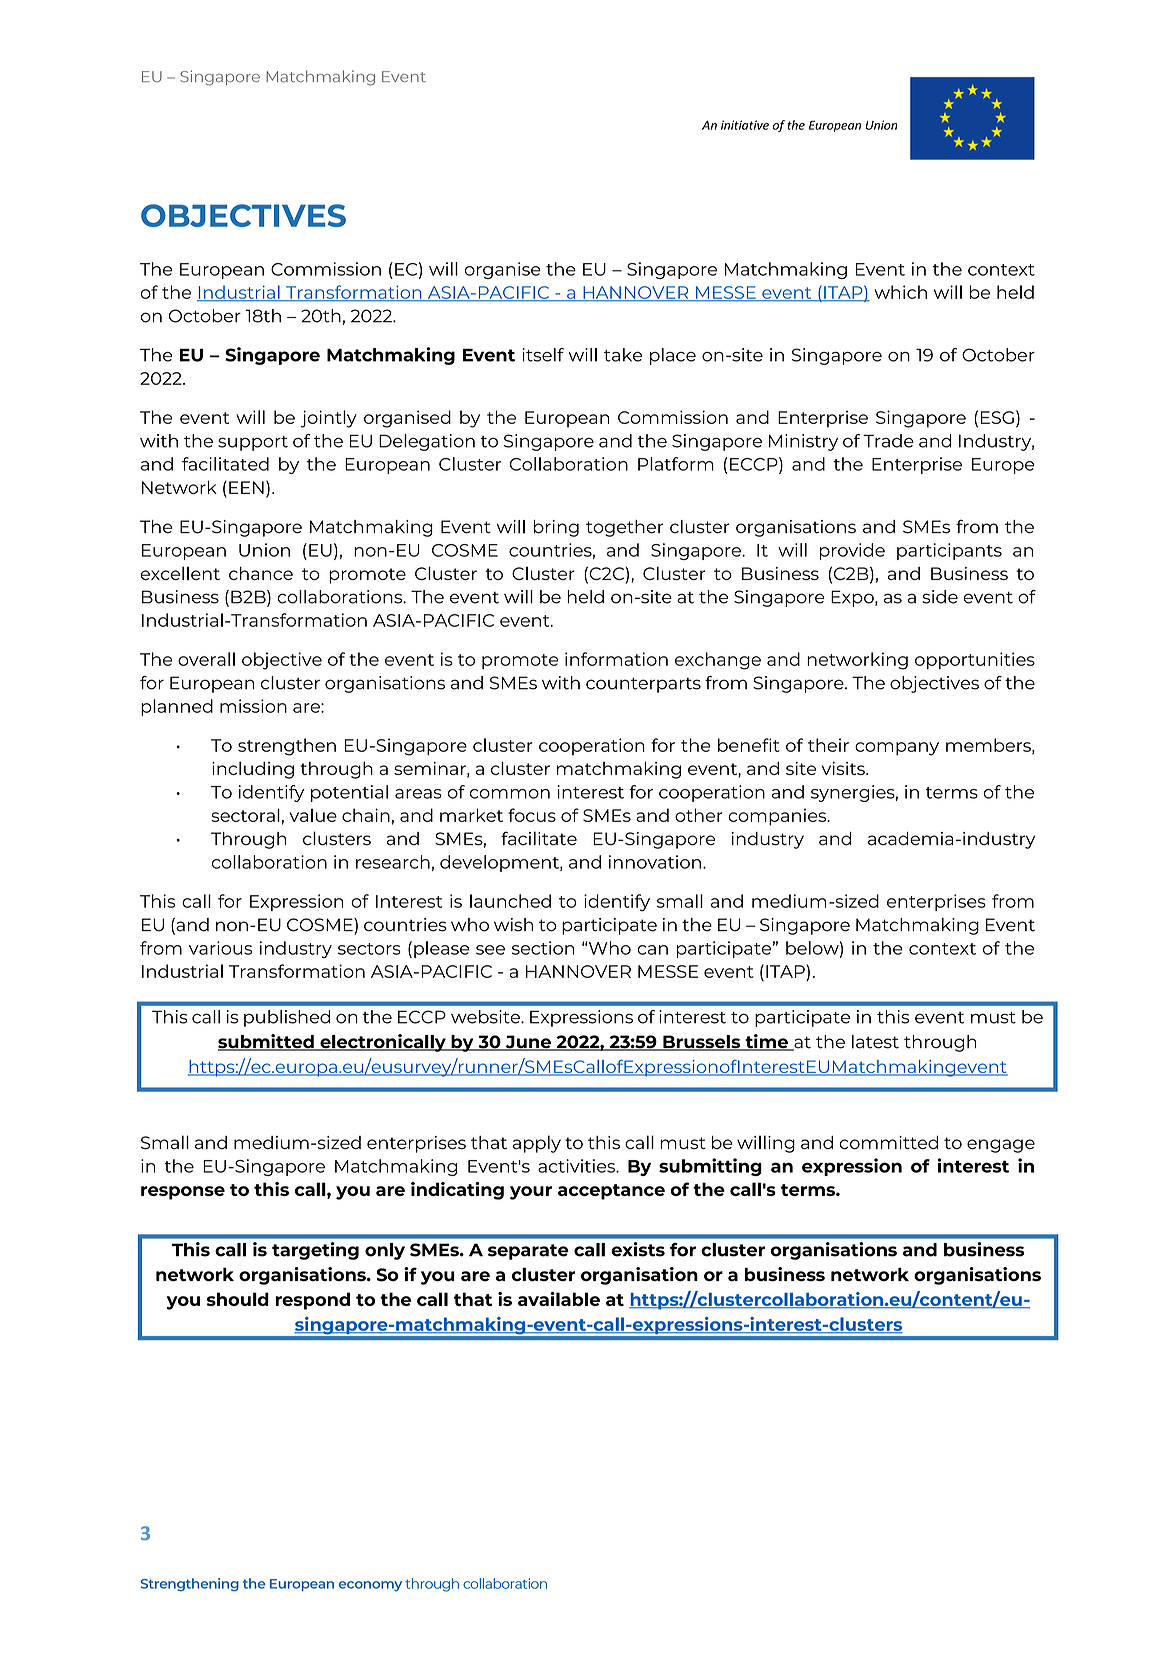 Image resolution: width=1175 pixels, height=1662 pixels. What do you see at coordinates (559, 1299) in the screenshot?
I see `available` at bounding box center [559, 1299].
